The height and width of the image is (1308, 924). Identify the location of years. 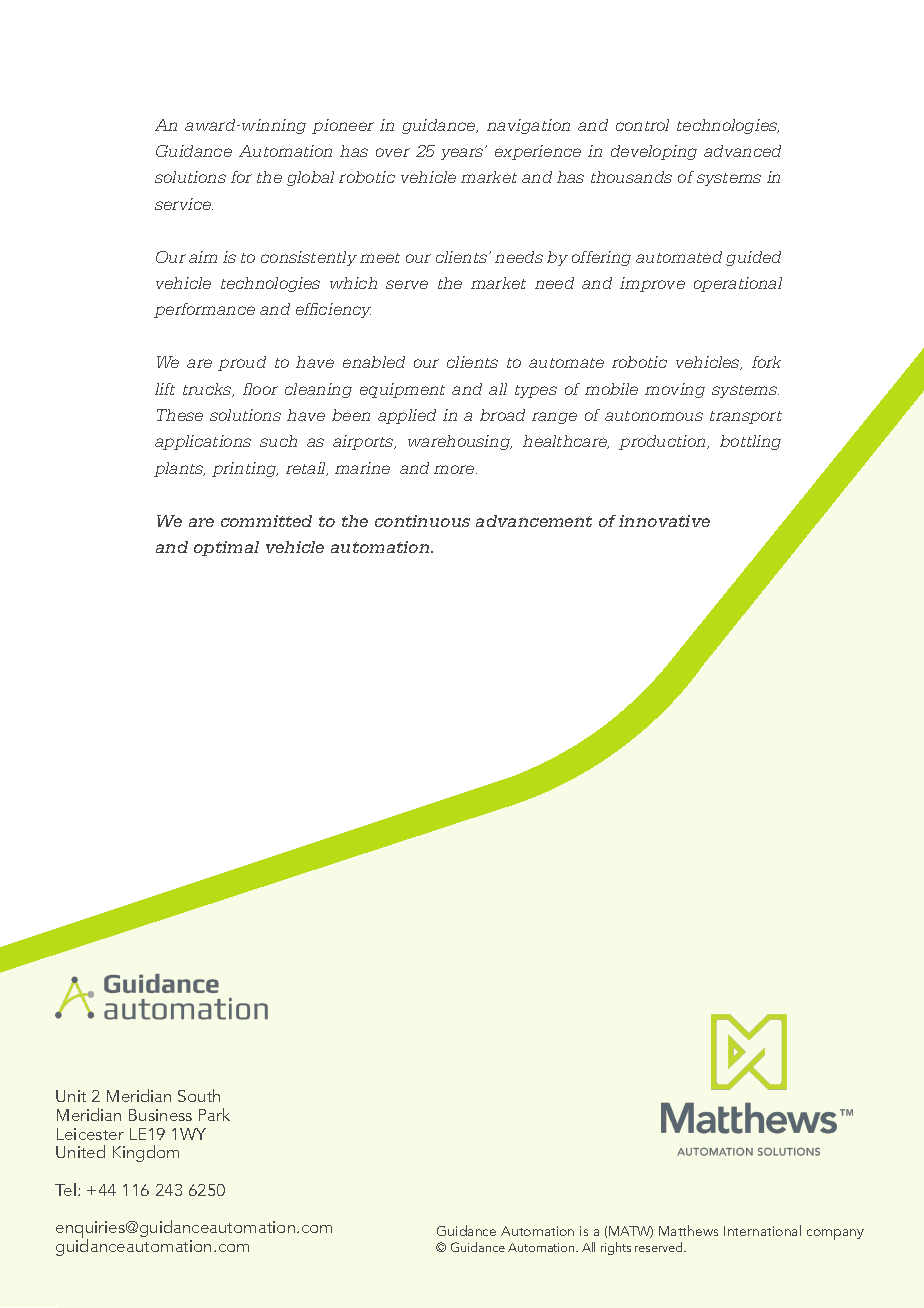
(463, 153).
